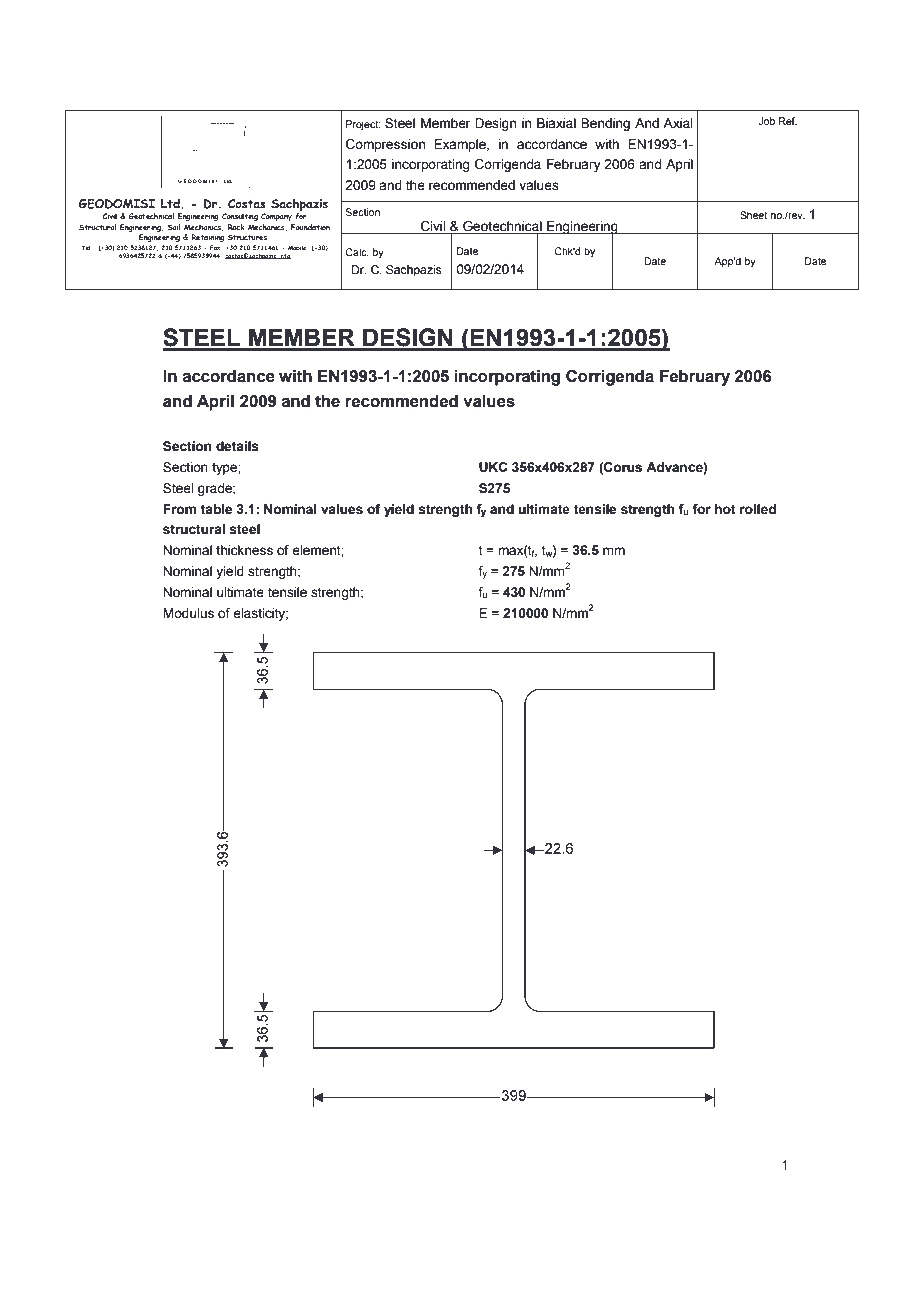  Describe the element at coordinates (86, 247) in the screenshot. I see `Tel` at that location.
